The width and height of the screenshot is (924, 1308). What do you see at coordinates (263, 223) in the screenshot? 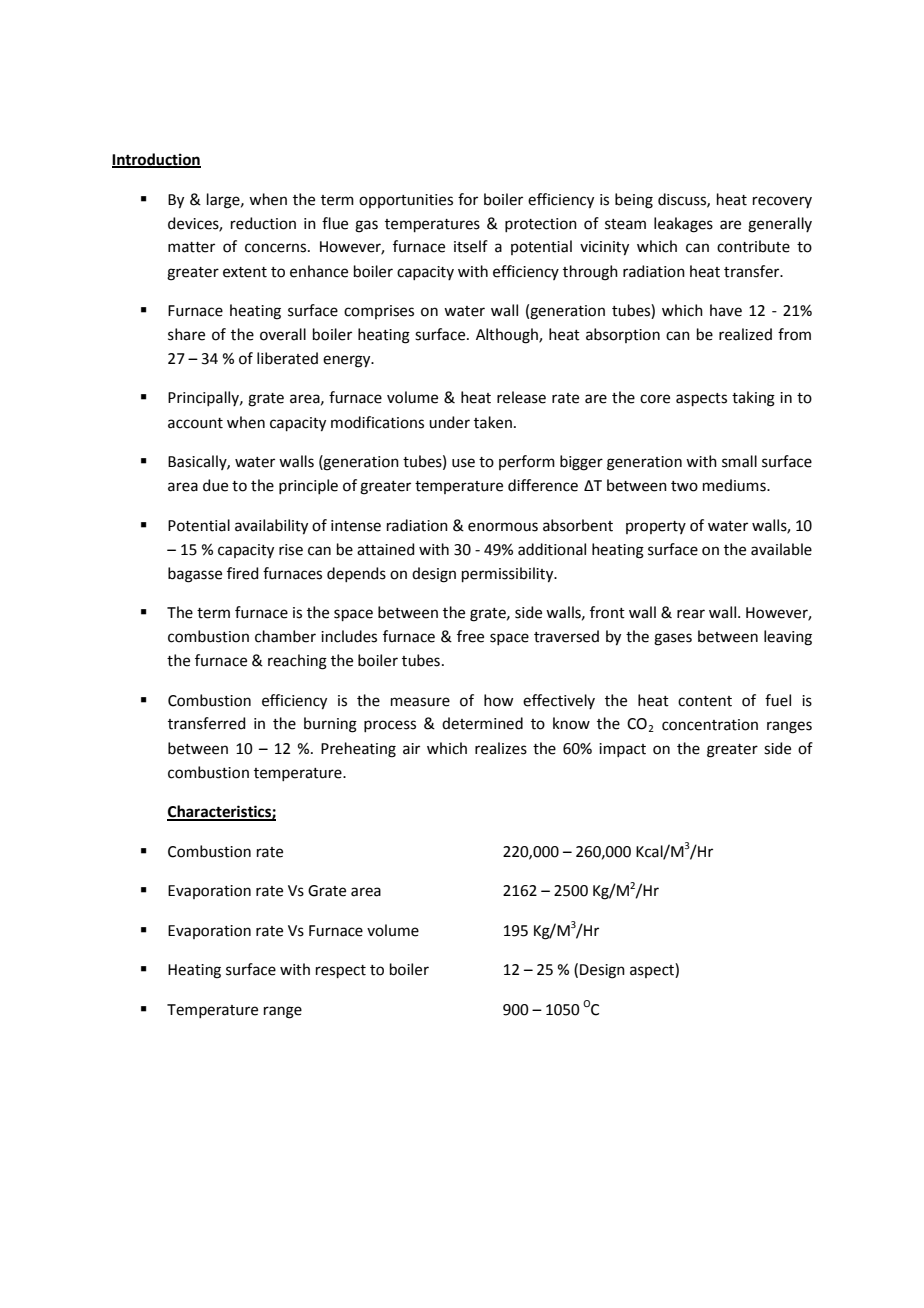
I see `reduction` at bounding box center [263, 223].
